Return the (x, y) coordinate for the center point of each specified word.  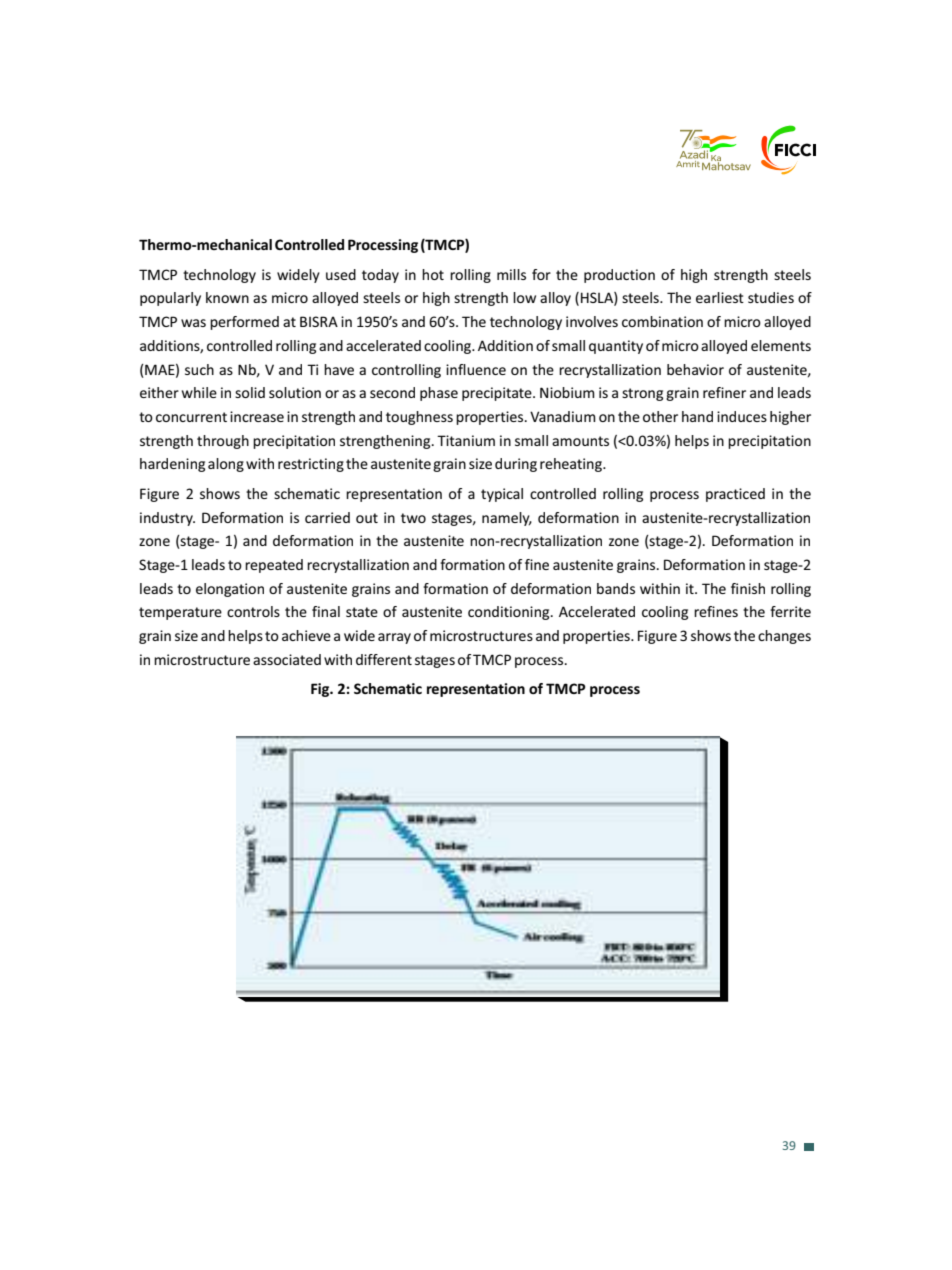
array (394, 638)
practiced (735, 495)
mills (511, 274)
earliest (720, 297)
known (227, 297)
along (226, 465)
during (516, 465)
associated (287, 659)
